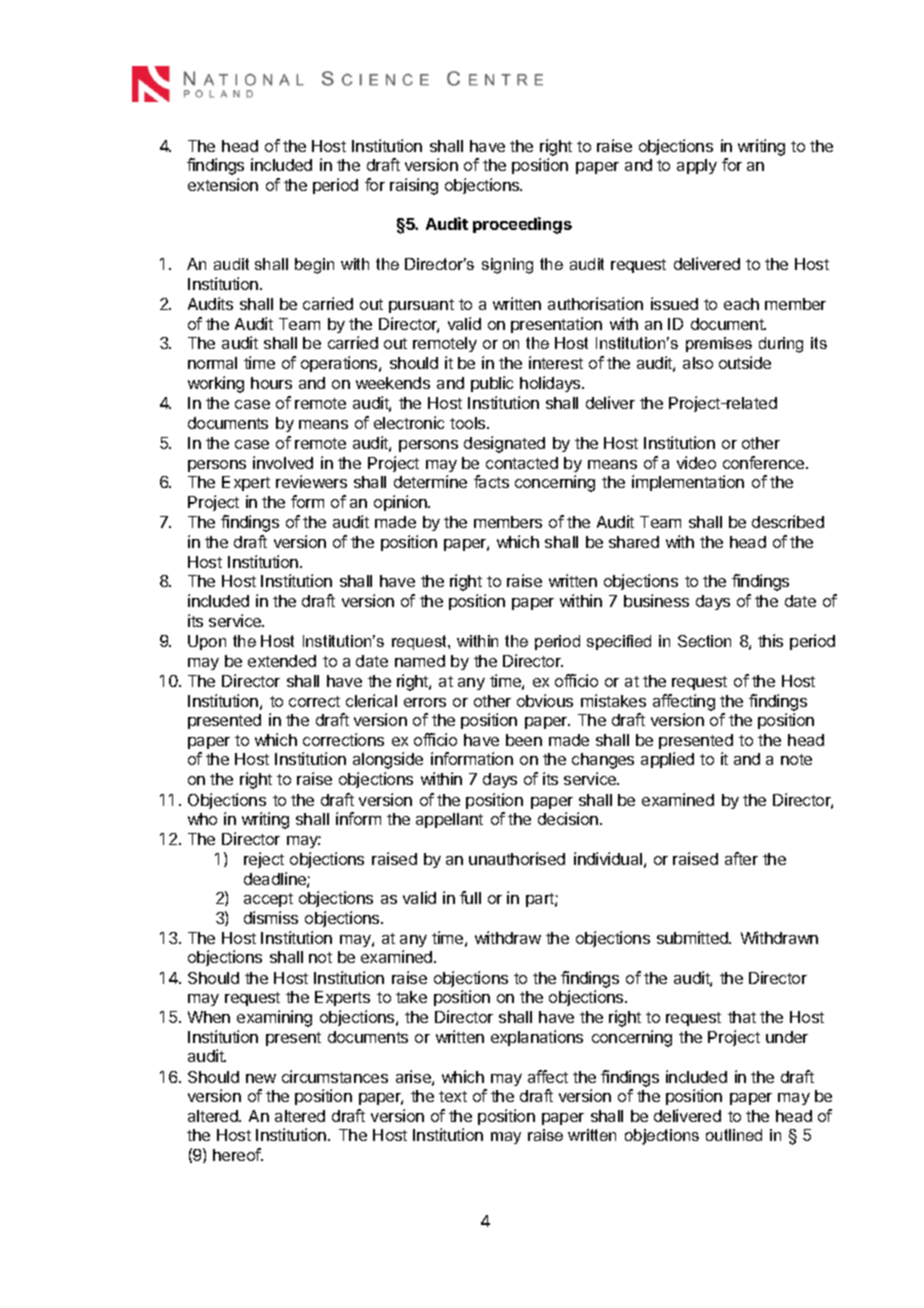  I want to click on implementation, so click(688, 483).
